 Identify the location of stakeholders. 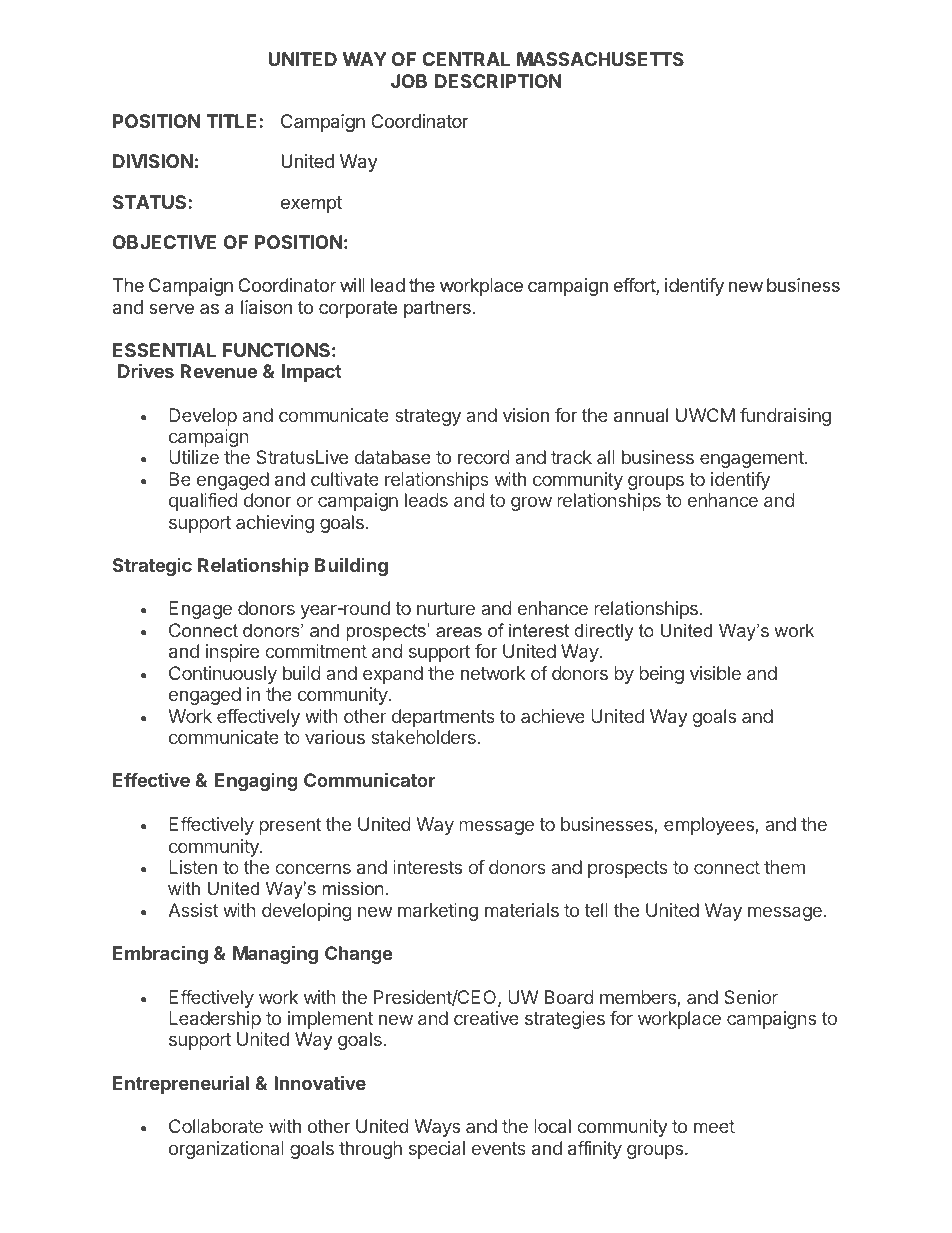
(424, 737).
